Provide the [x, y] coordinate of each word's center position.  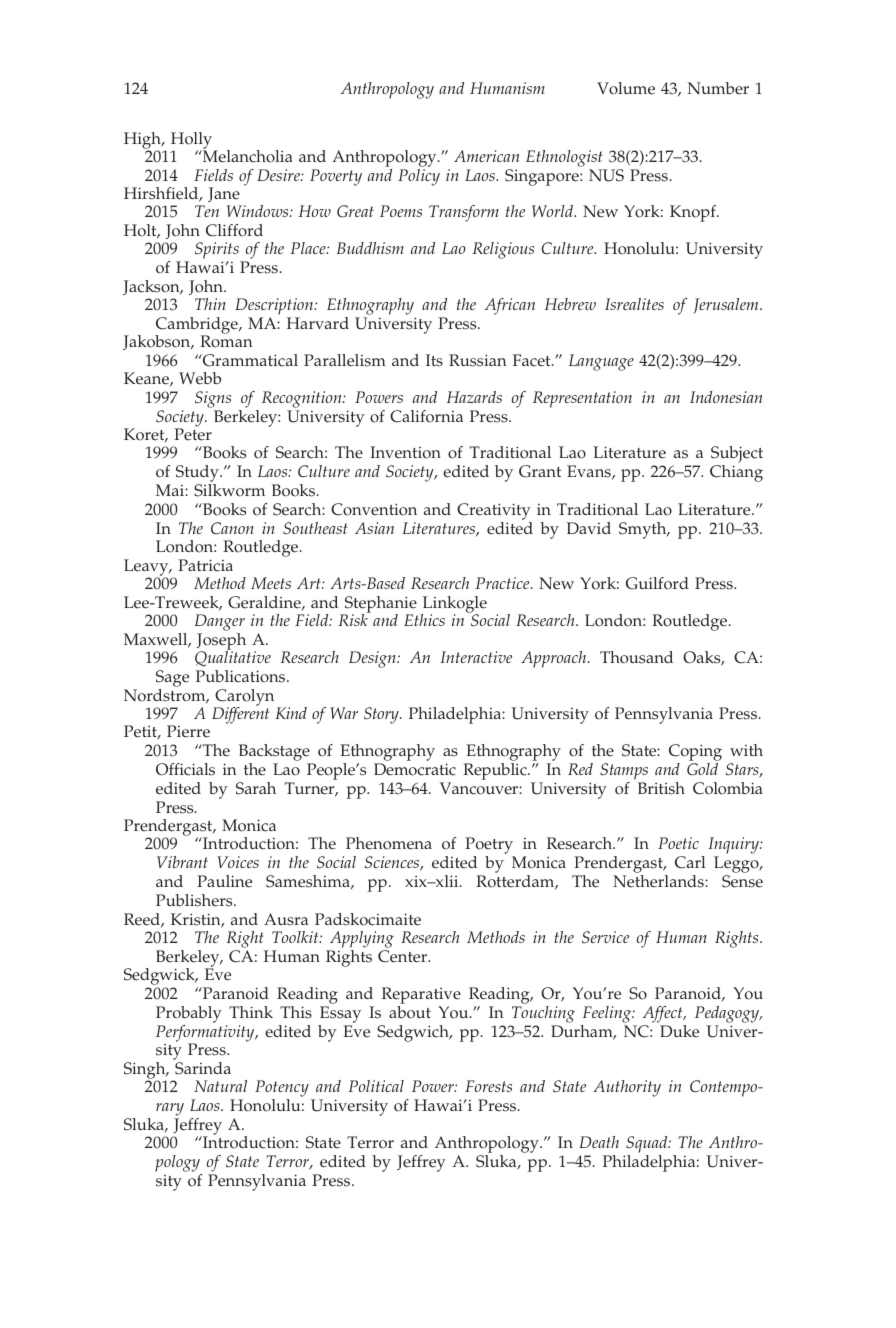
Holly [193, 141]
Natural [220, 1086]
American [486, 156]
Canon [232, 528]
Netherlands [659, 881]
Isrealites [634, 304]
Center [404, 956]
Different [240, 714]
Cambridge [197, 327]
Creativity [494, 511]
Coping [695, 752]
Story [382, 715]
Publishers [195, 900]
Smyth [644, 530]
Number [718, 88]
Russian [478, 360]
